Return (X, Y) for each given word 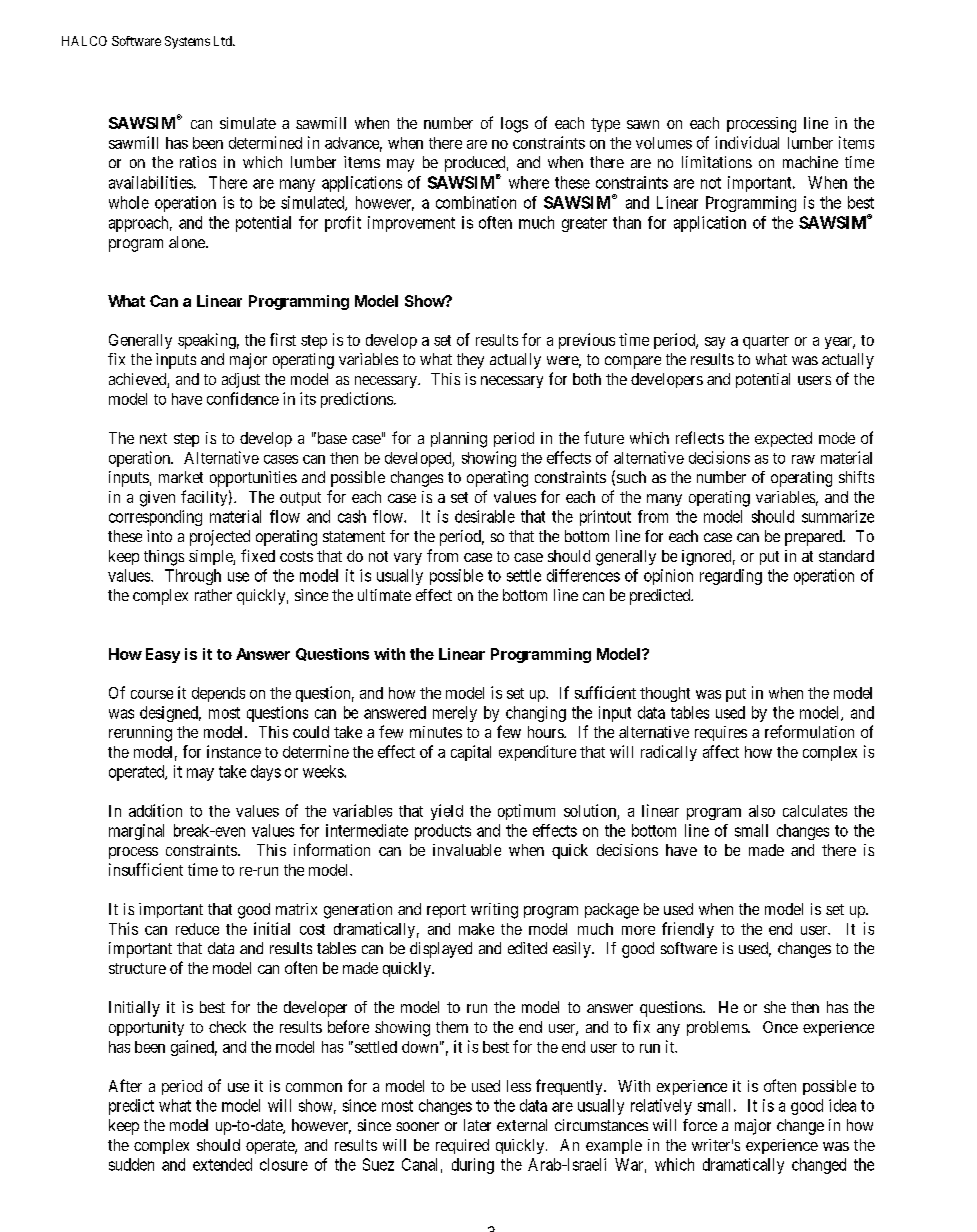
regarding (731, 577)
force (700, 1125)
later (477, 1125)
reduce (197, 929)
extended (222, 1164)
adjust (241, 380)
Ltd (224, 41)
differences (583, 575)
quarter (766, 342)
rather (213, 595)
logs (514, 125)
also (762, 811)
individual (747, 142)
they (470, 361)
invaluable (467, 850)
